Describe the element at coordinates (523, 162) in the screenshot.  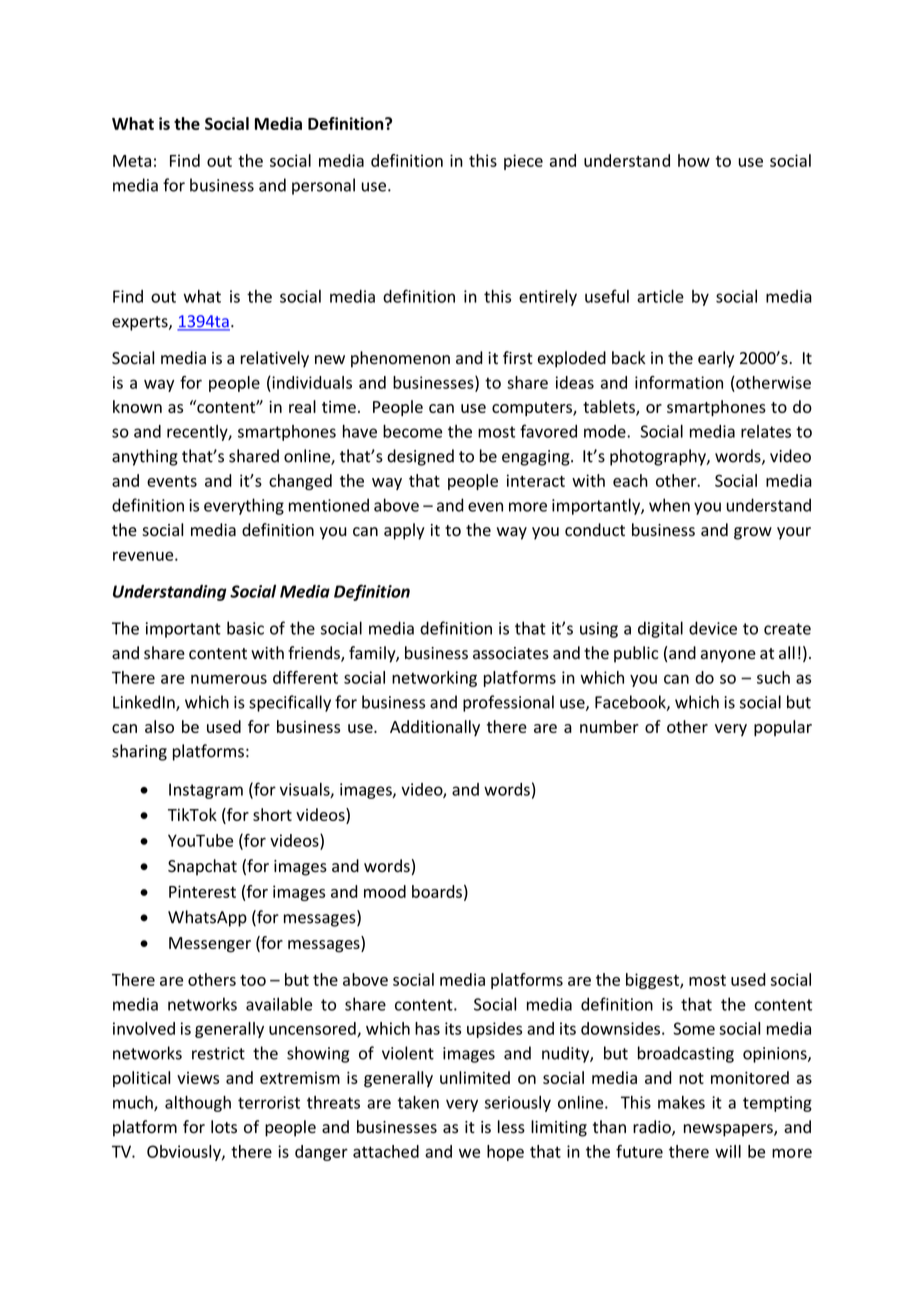
I see `piece` at that location.
